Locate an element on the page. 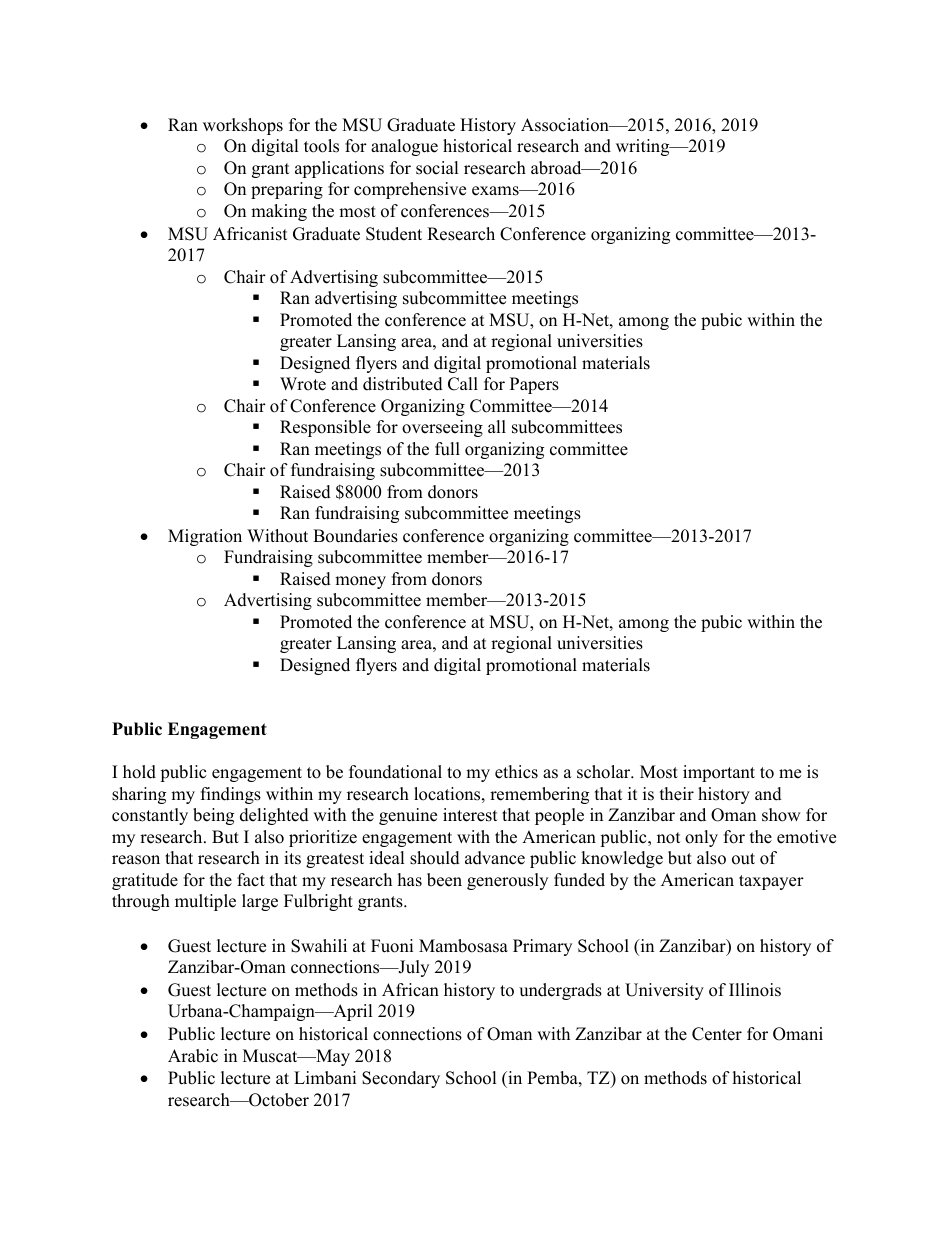 Image resolution: width=952 pixels, height=1233 pixels. comprehensive is located at coordinates (410, 190).
